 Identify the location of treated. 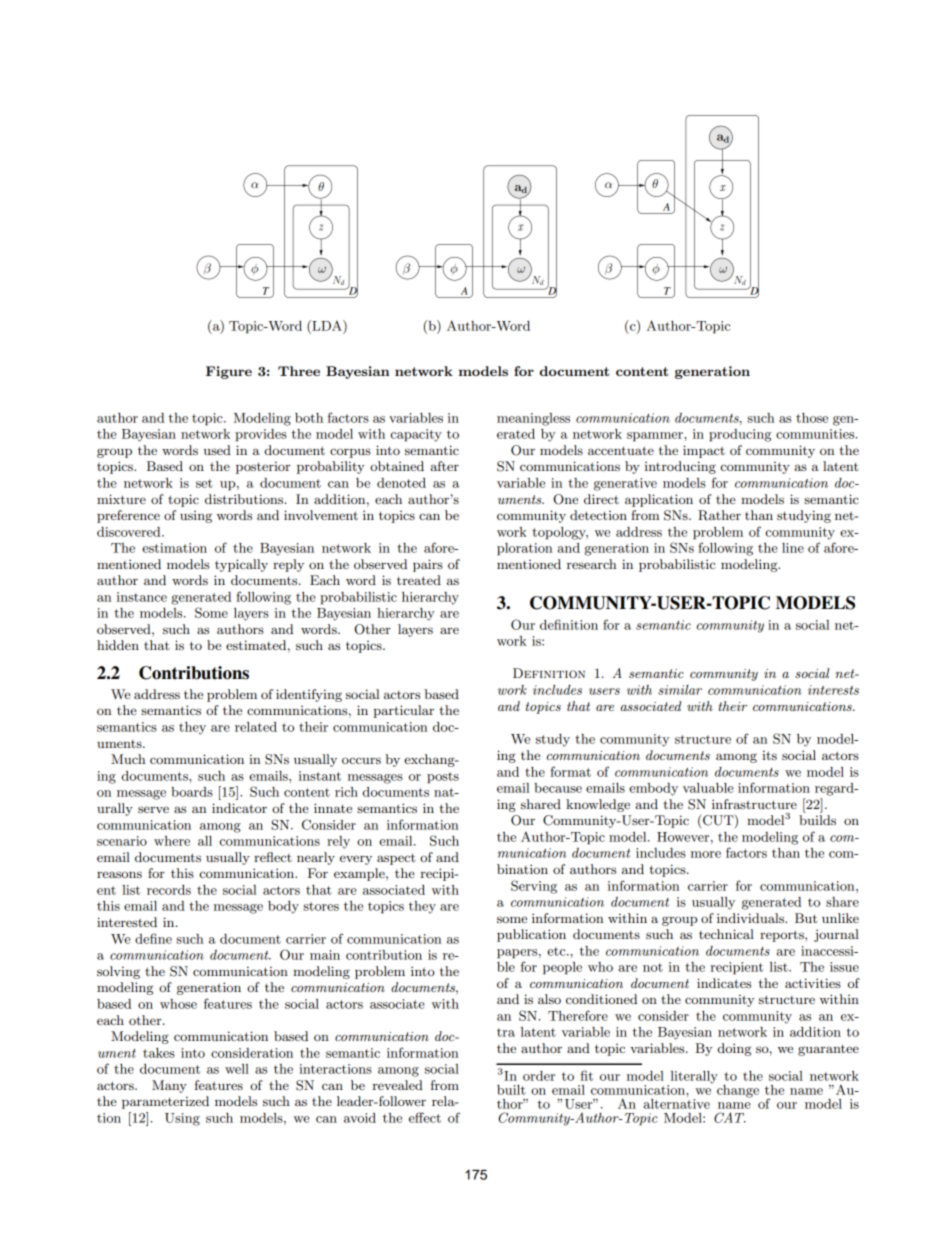
(419, 580).
